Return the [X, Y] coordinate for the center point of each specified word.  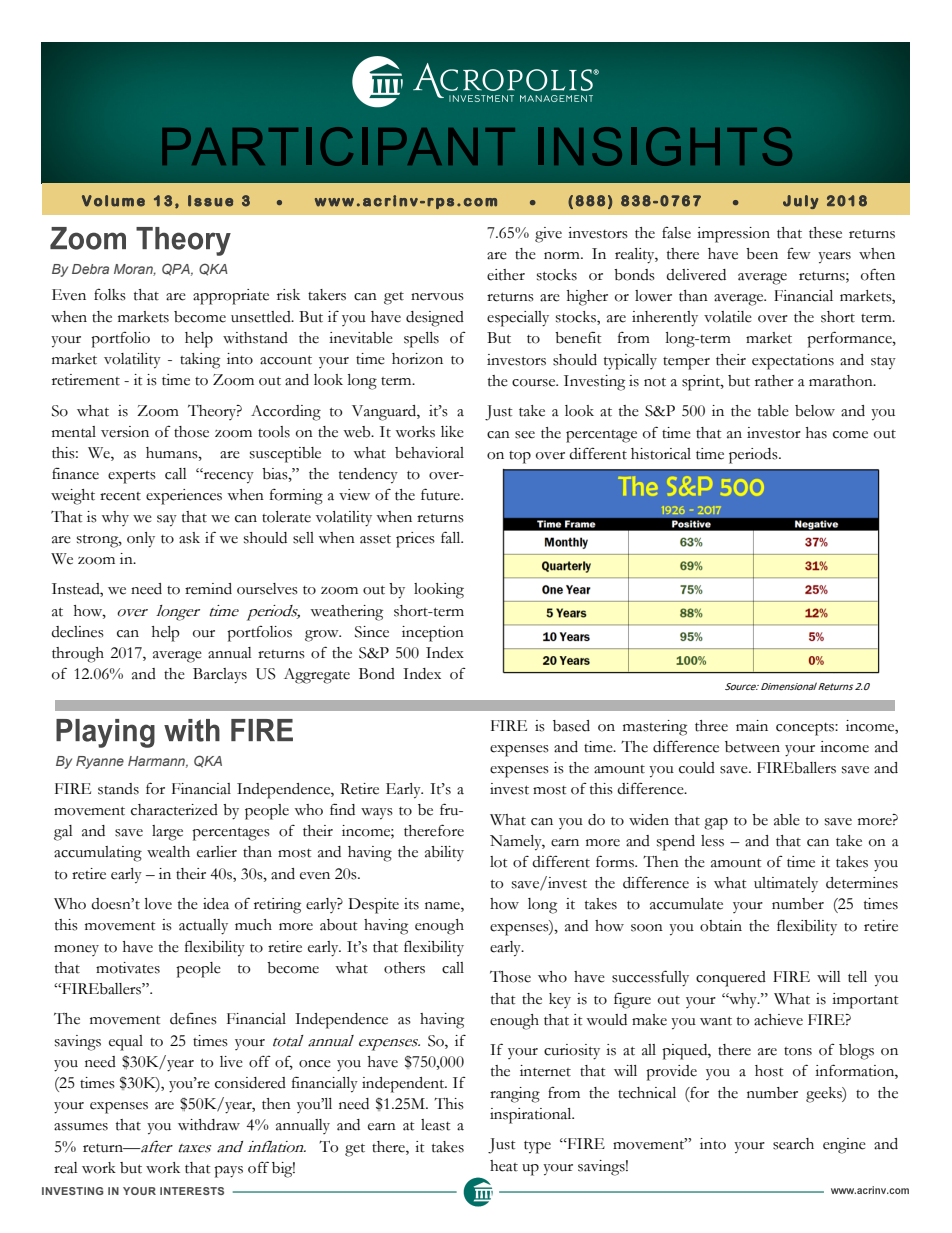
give [548, 235]
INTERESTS [192, 1191]
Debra [90, 269]
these [825, 233]
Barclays [220, 676]
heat [504, 1166]
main [752, 726]
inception [433, 634]
